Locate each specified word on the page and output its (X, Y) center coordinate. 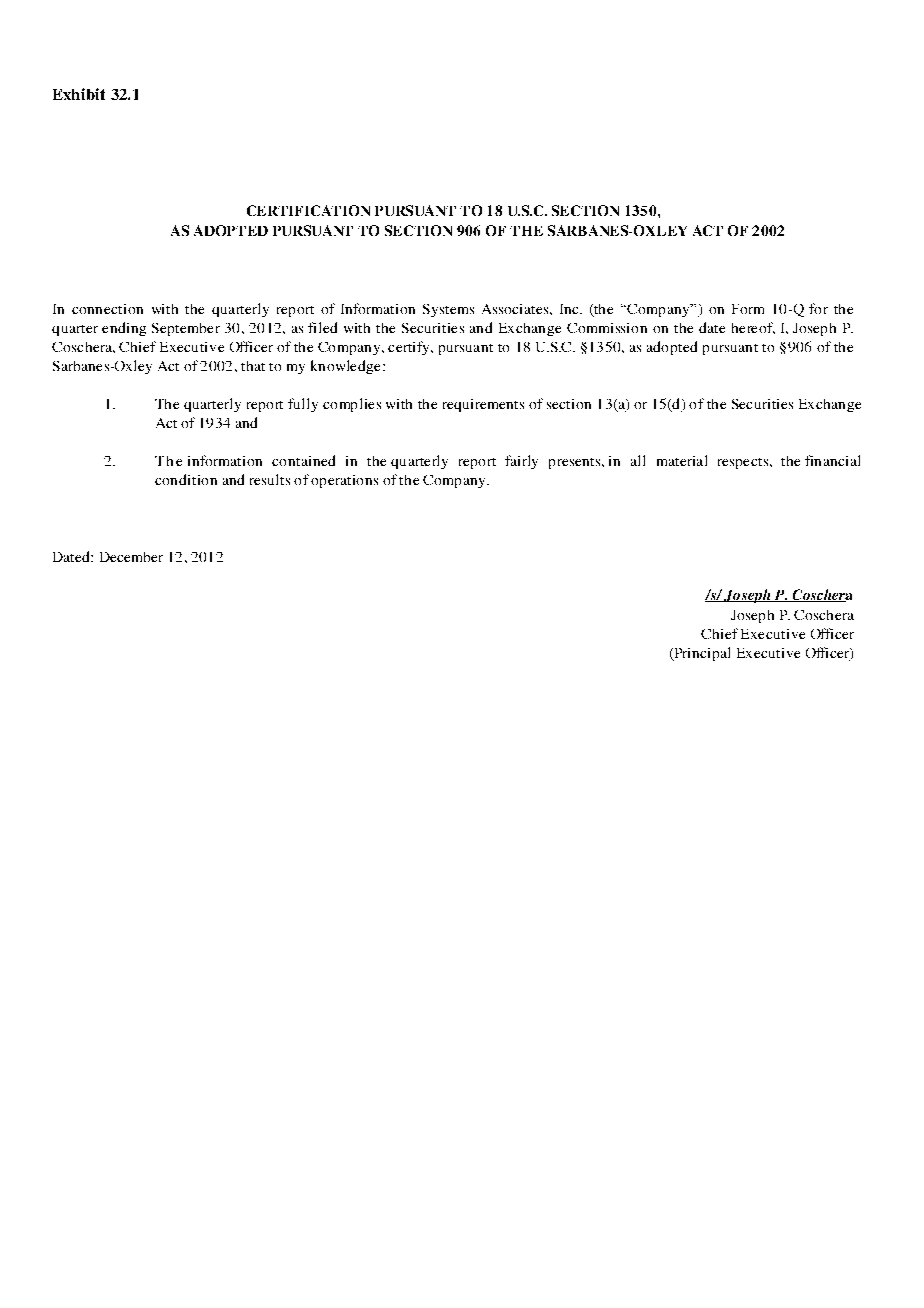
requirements (483, 405)
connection (107, 309)
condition (186, 479)
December (131, 557)
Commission (607, 328)
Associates (516, 309)
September (186, 329)
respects (743, 463)
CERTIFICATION (308, 210)
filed (322, 327)
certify (410, 348)
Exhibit (79, 94)
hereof (753, 328)
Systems (448, 310)
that (253, 366)
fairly (521, 462)
